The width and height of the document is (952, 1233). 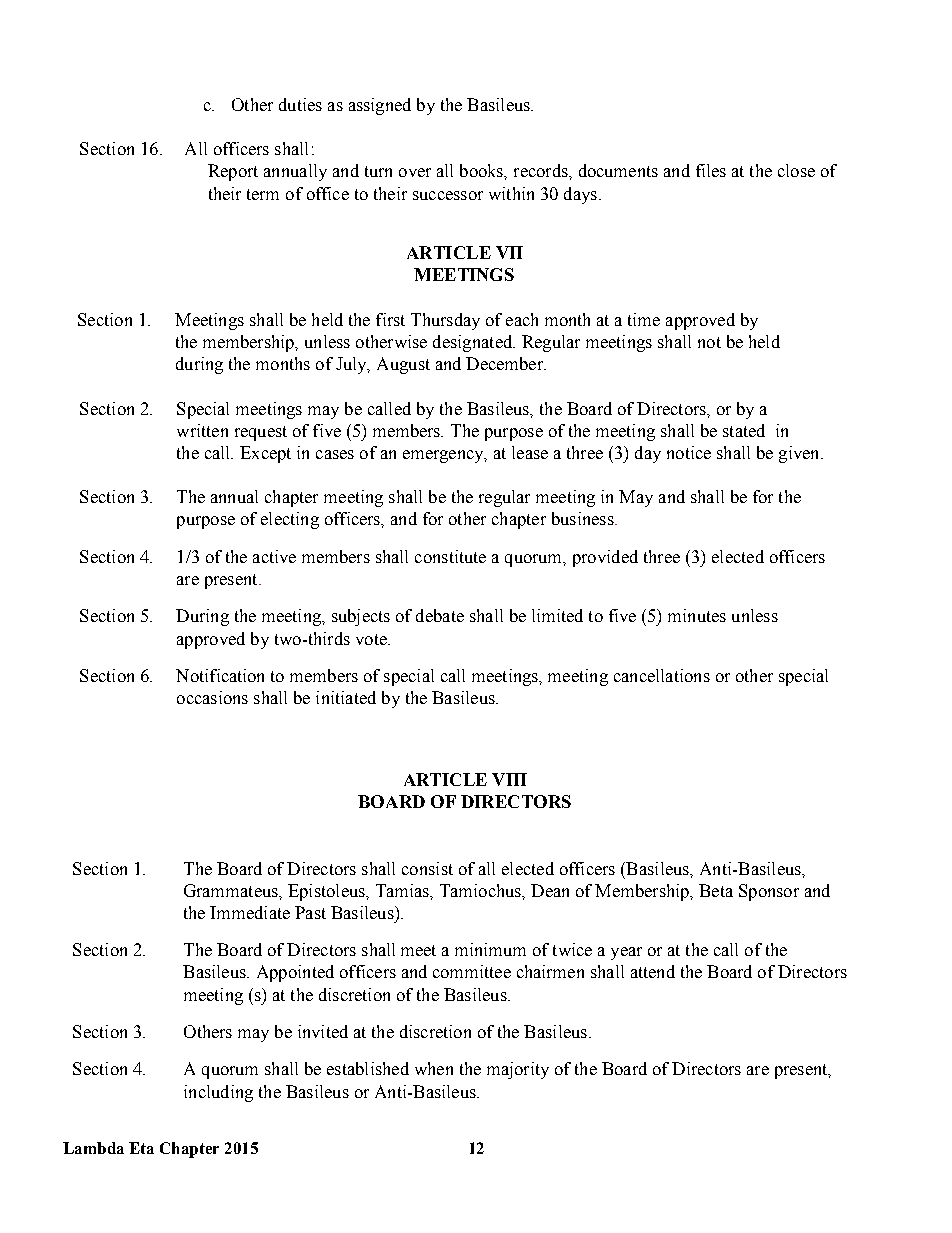 I want to click on Report, so click(x=233, y=172).
